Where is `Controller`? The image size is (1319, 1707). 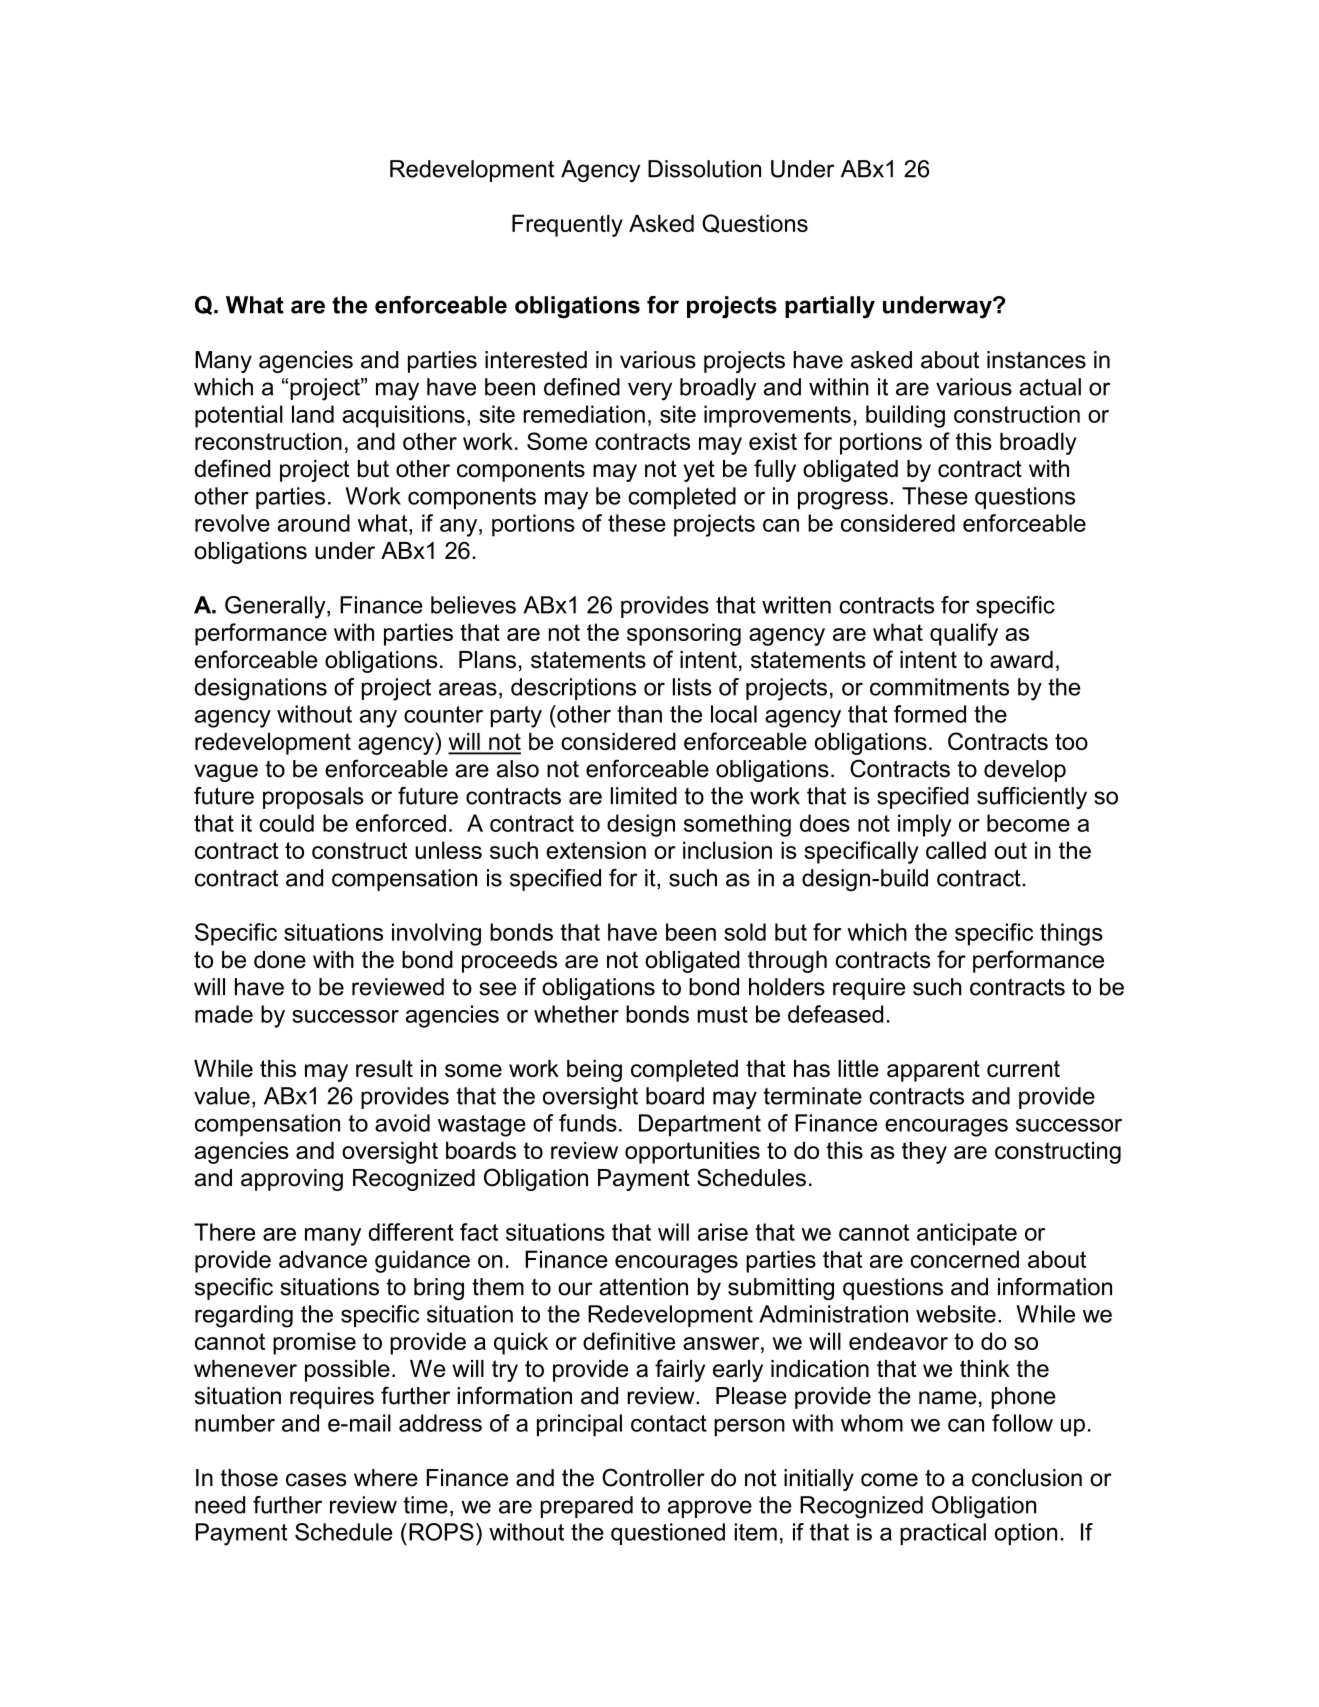 Controller is located at coordinates (653, 1477).
